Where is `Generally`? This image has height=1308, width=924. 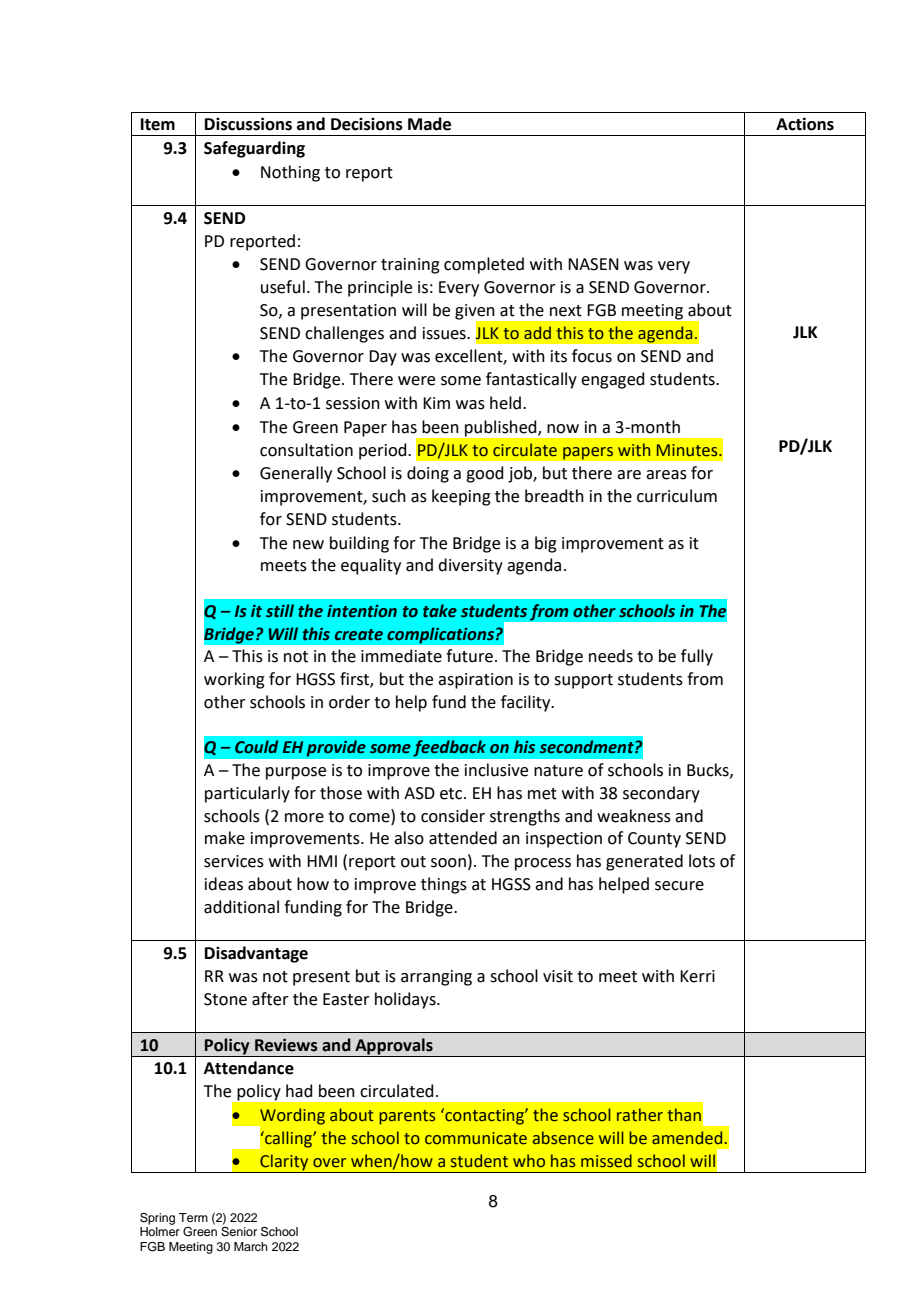 Generally is located at coordinates (296, 474).
